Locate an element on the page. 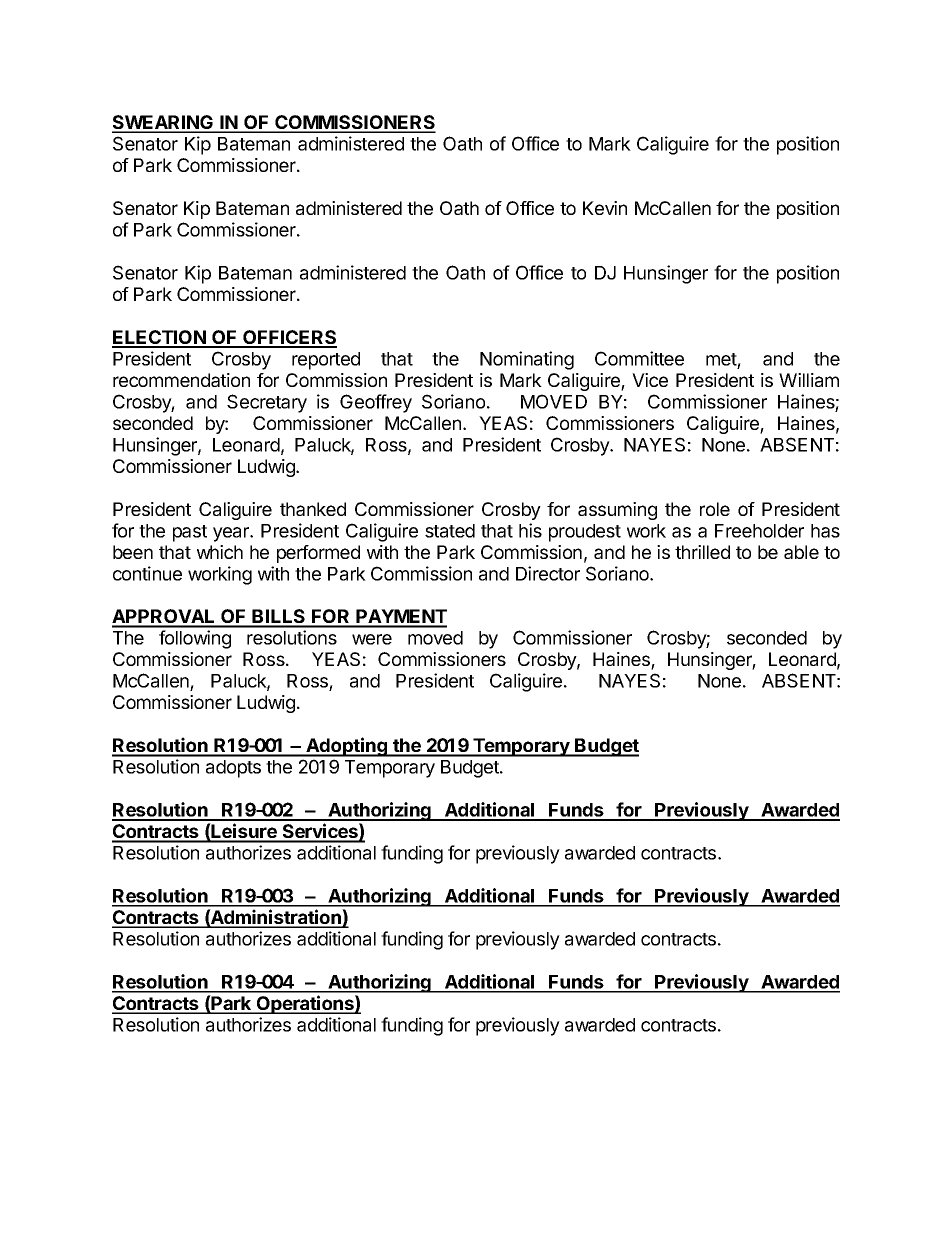 The width and height of the document is (952, 1233). ELECTION is located at coordinates (160, 338).
